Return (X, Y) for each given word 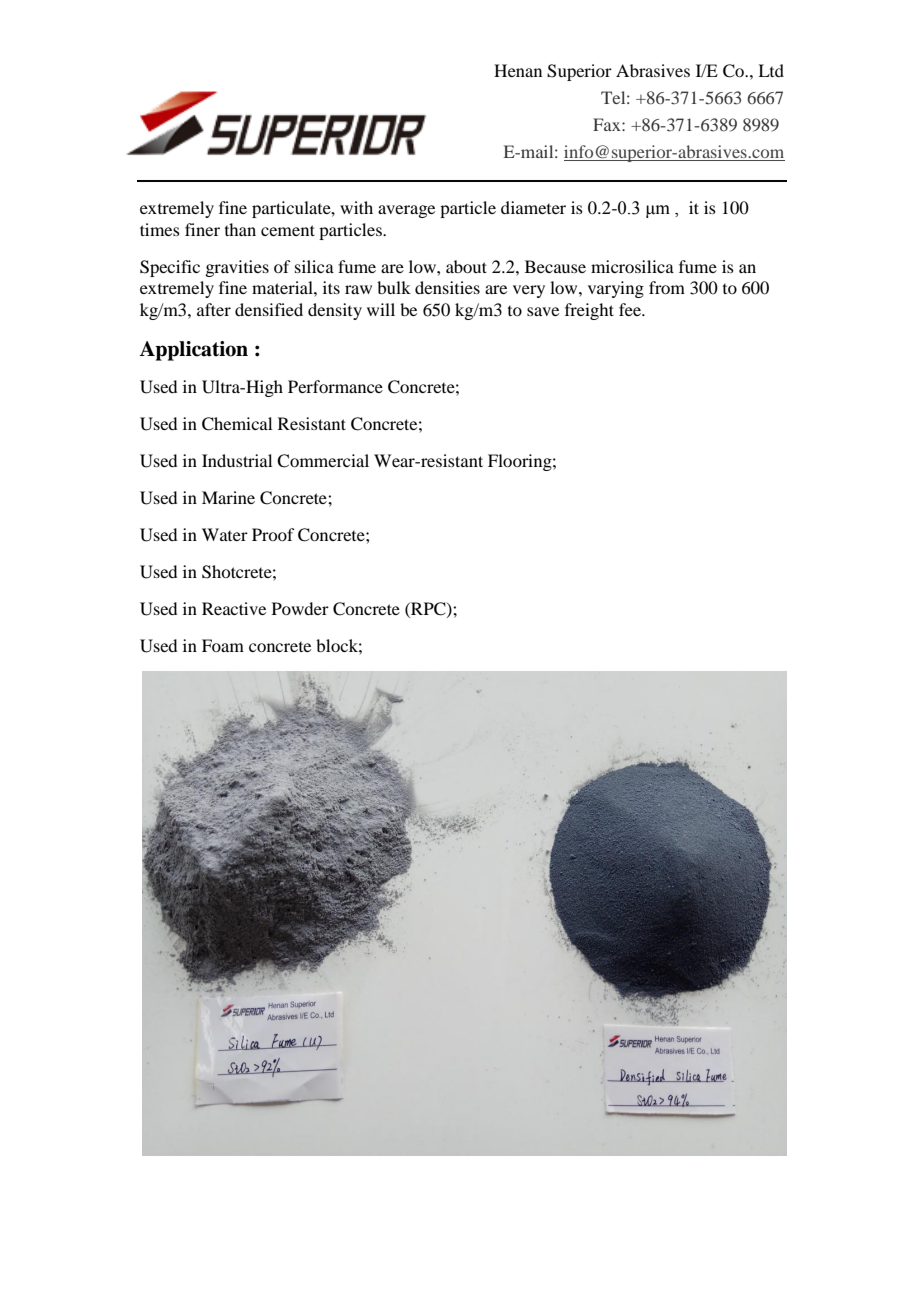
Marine (228, 497)
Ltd (771, 70)
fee (631, 309)
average (406, 211)
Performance (335, 386)
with (356, 207)
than (240, 229)
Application (193, 351)
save (543, 311)
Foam (223, 645)
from (667, 287)
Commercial (323, 461)
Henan (518, 70)
